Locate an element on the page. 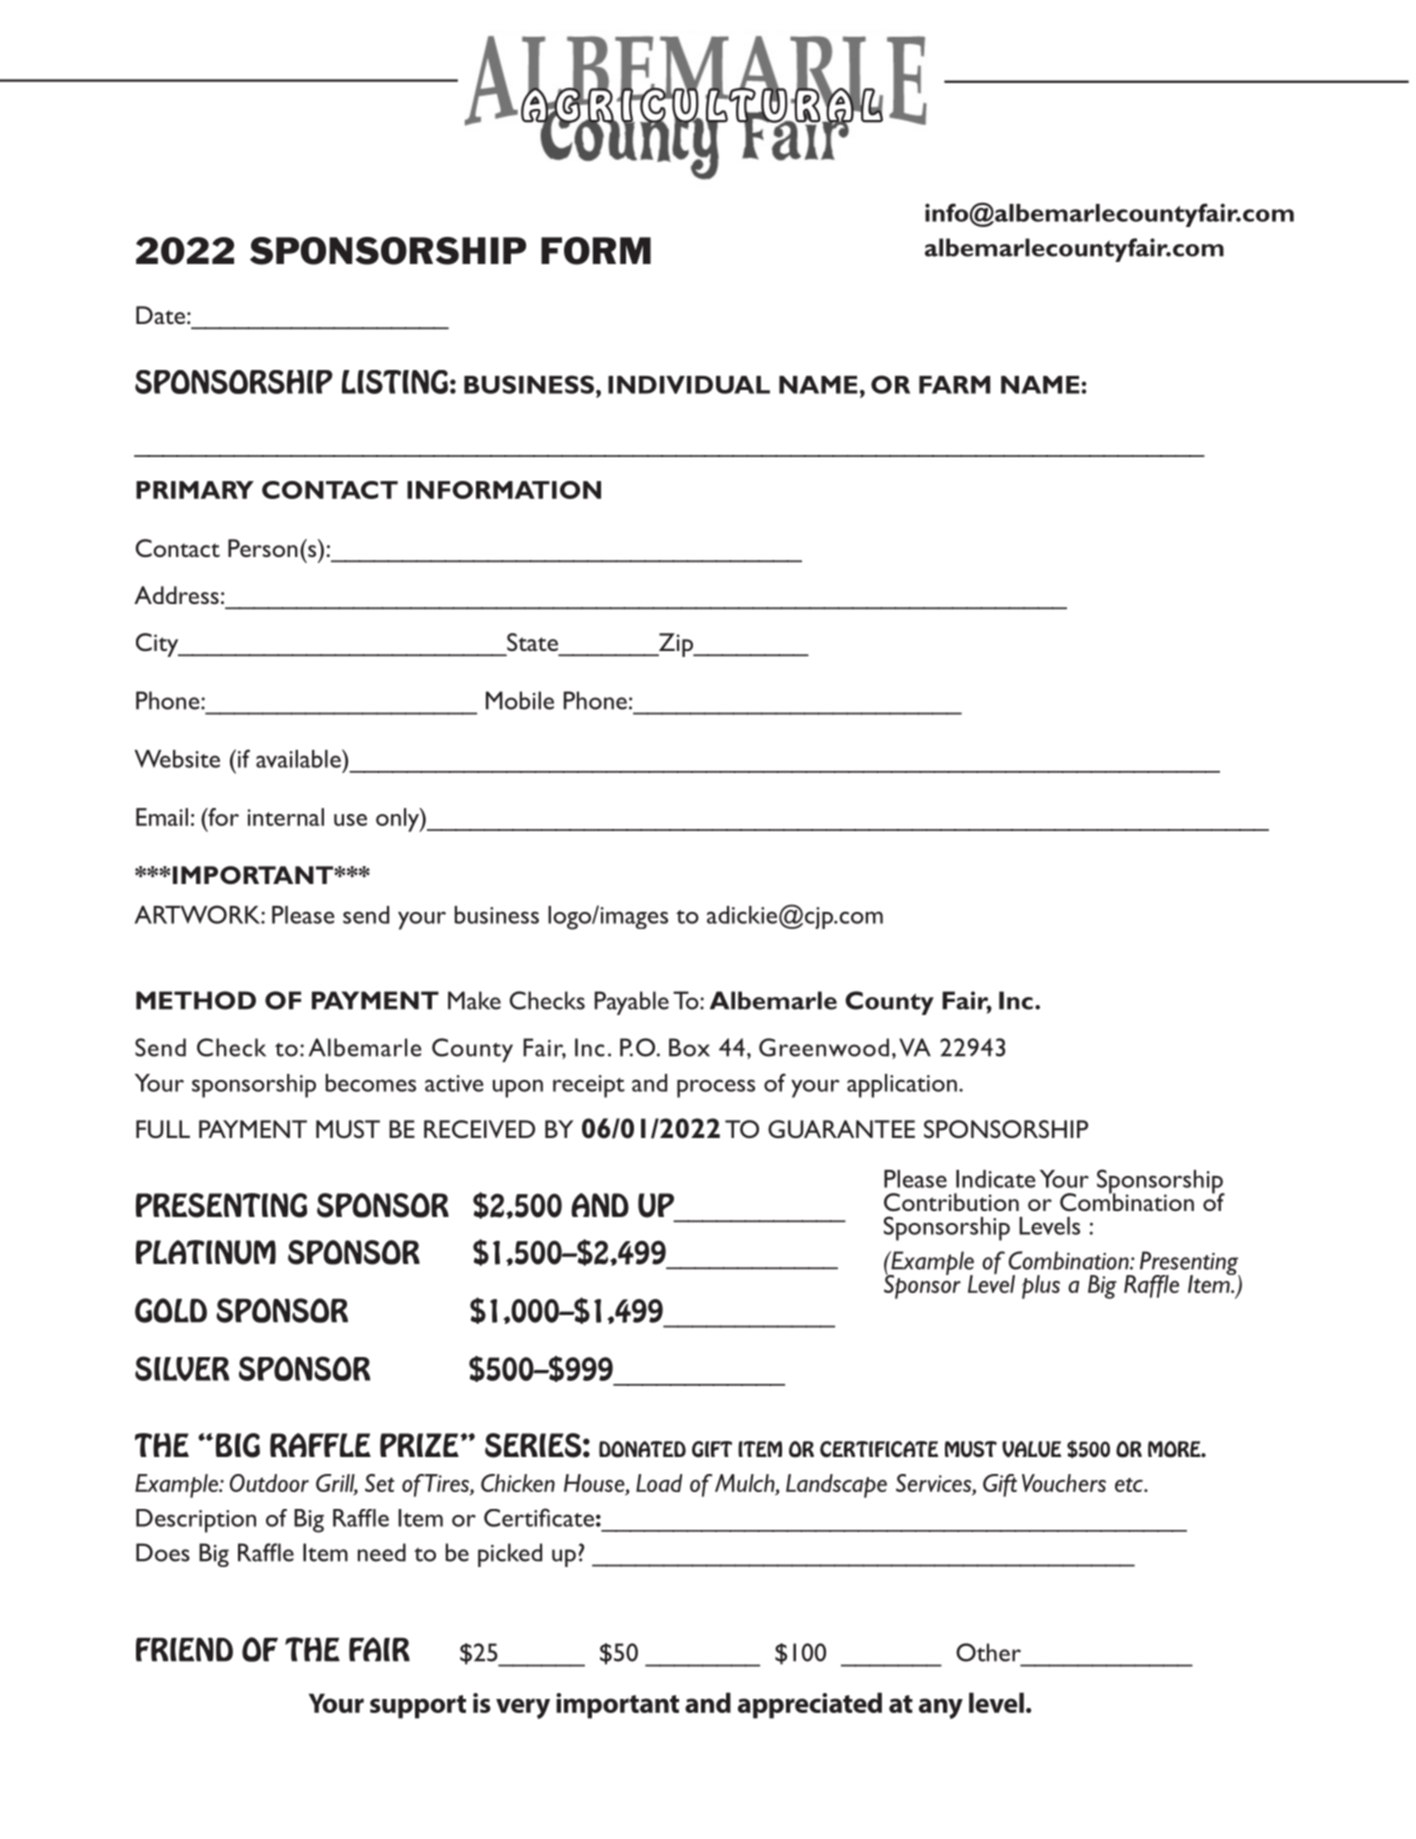  DONATED is located at coordinates (642, 1449).
